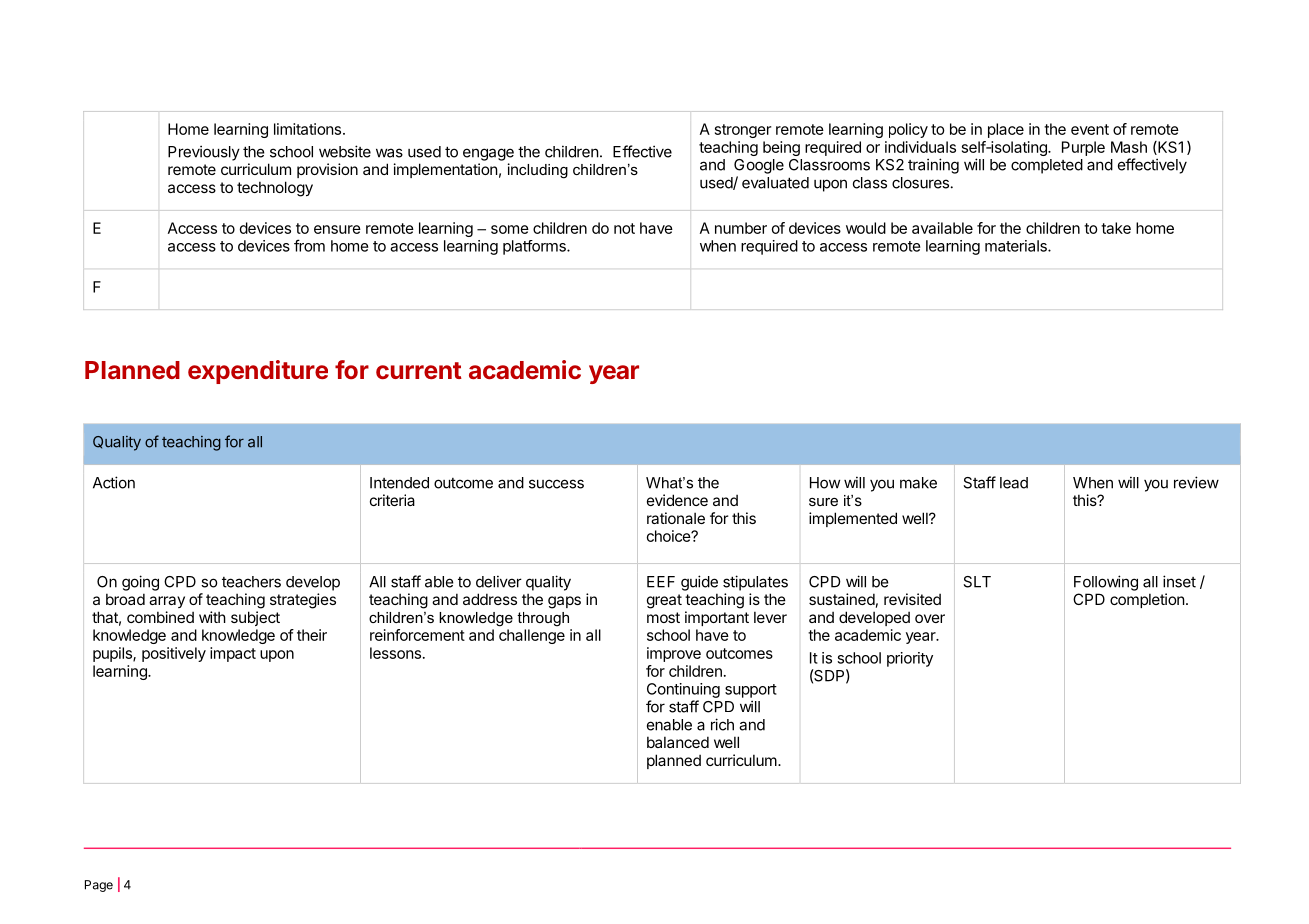  I want to click on stronger, so click(743, 131).
